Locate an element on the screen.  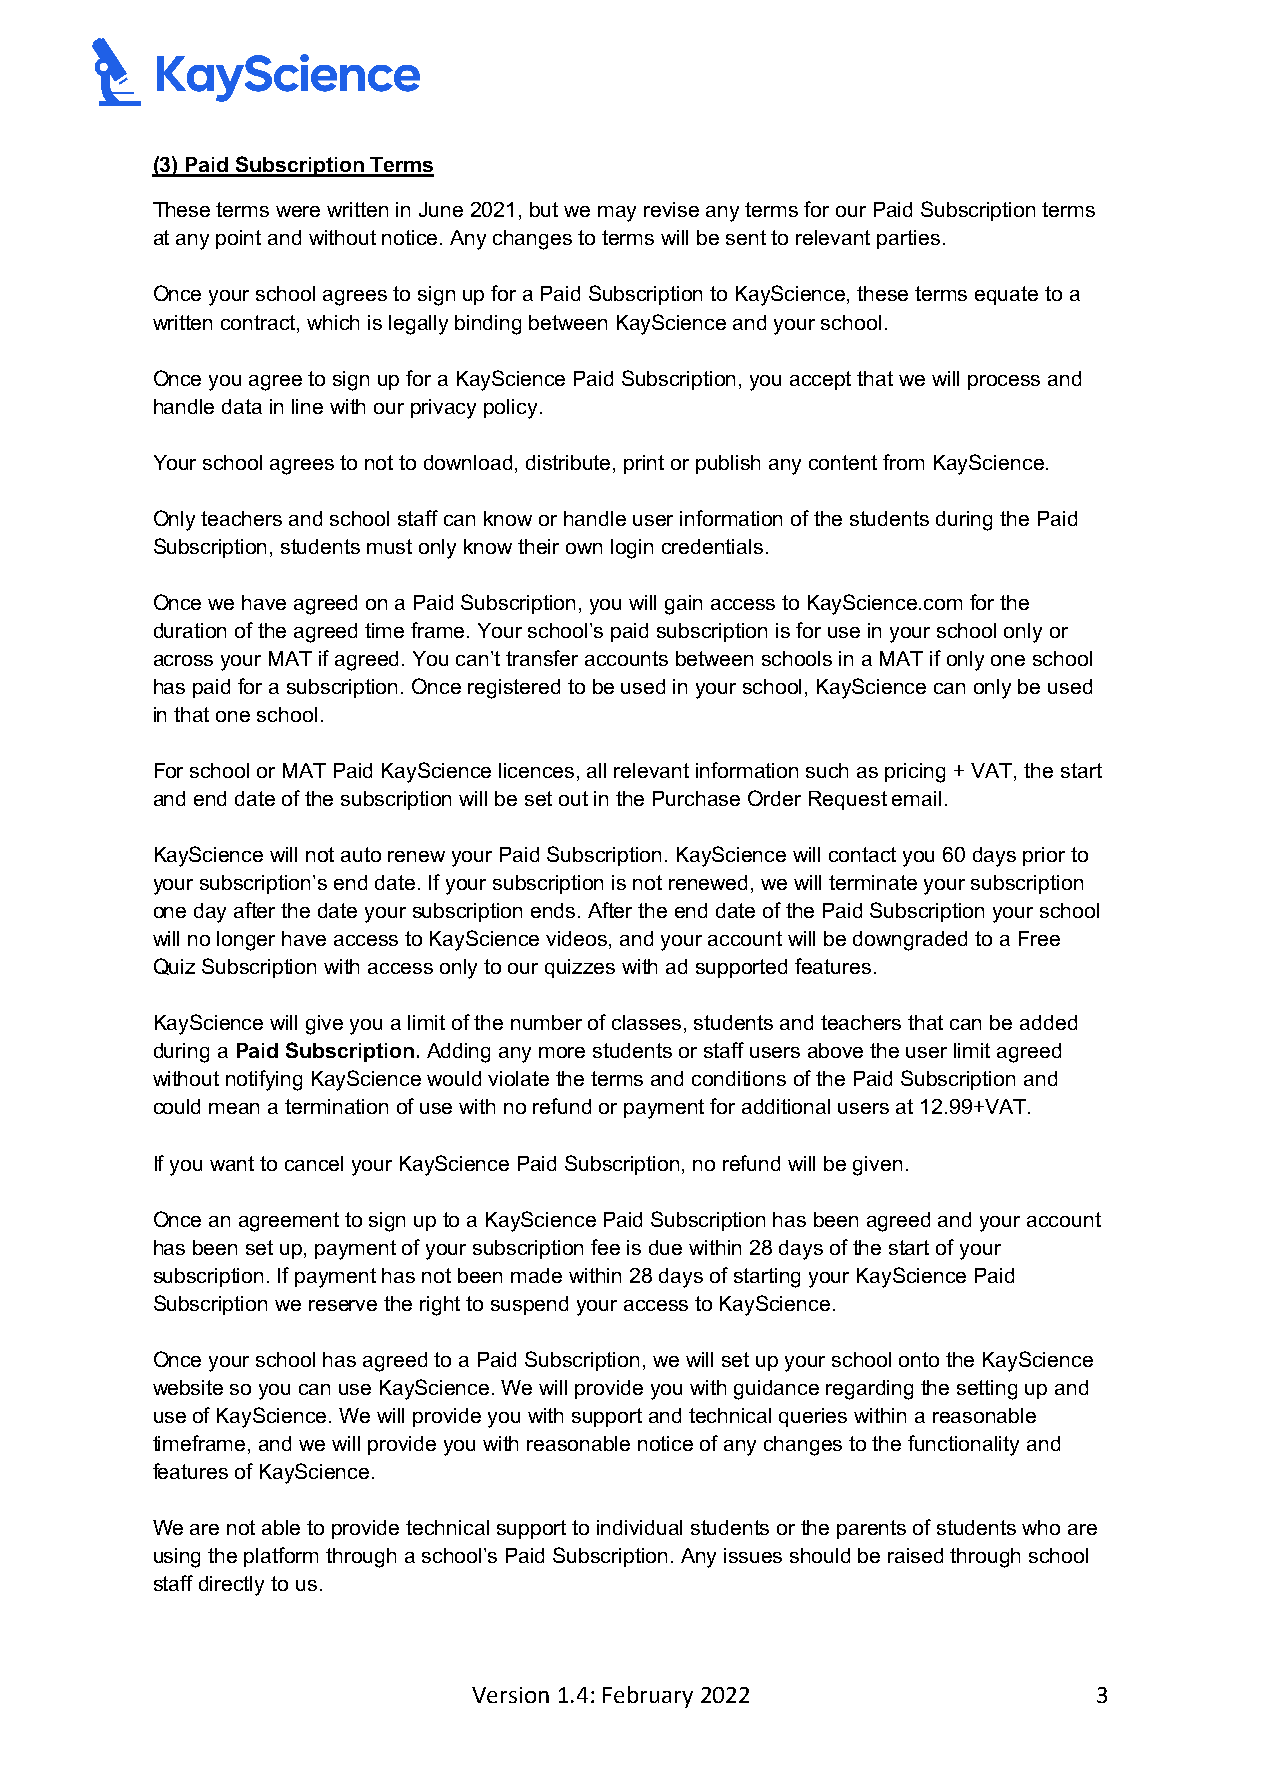
licences is located at coordinates (536, 770).
